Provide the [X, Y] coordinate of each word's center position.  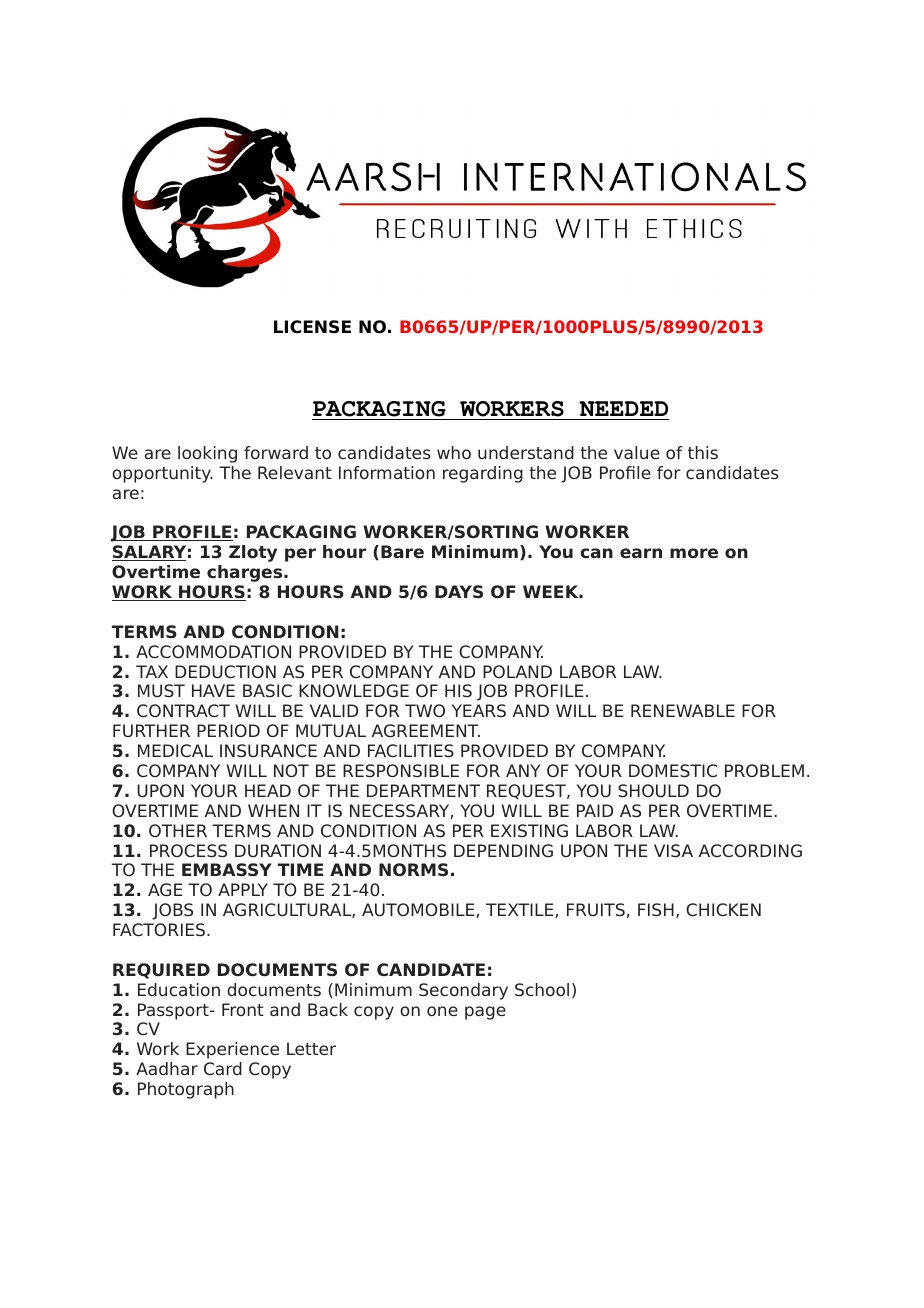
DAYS [459, 591]
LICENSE [312, 327]
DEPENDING [503, 850]
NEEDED [623, 408]
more [694, 553]
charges [246, 573]
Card [223, 1068]
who [454, 452]
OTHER [178, 830]
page [485, 1013]
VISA [673, 850]
